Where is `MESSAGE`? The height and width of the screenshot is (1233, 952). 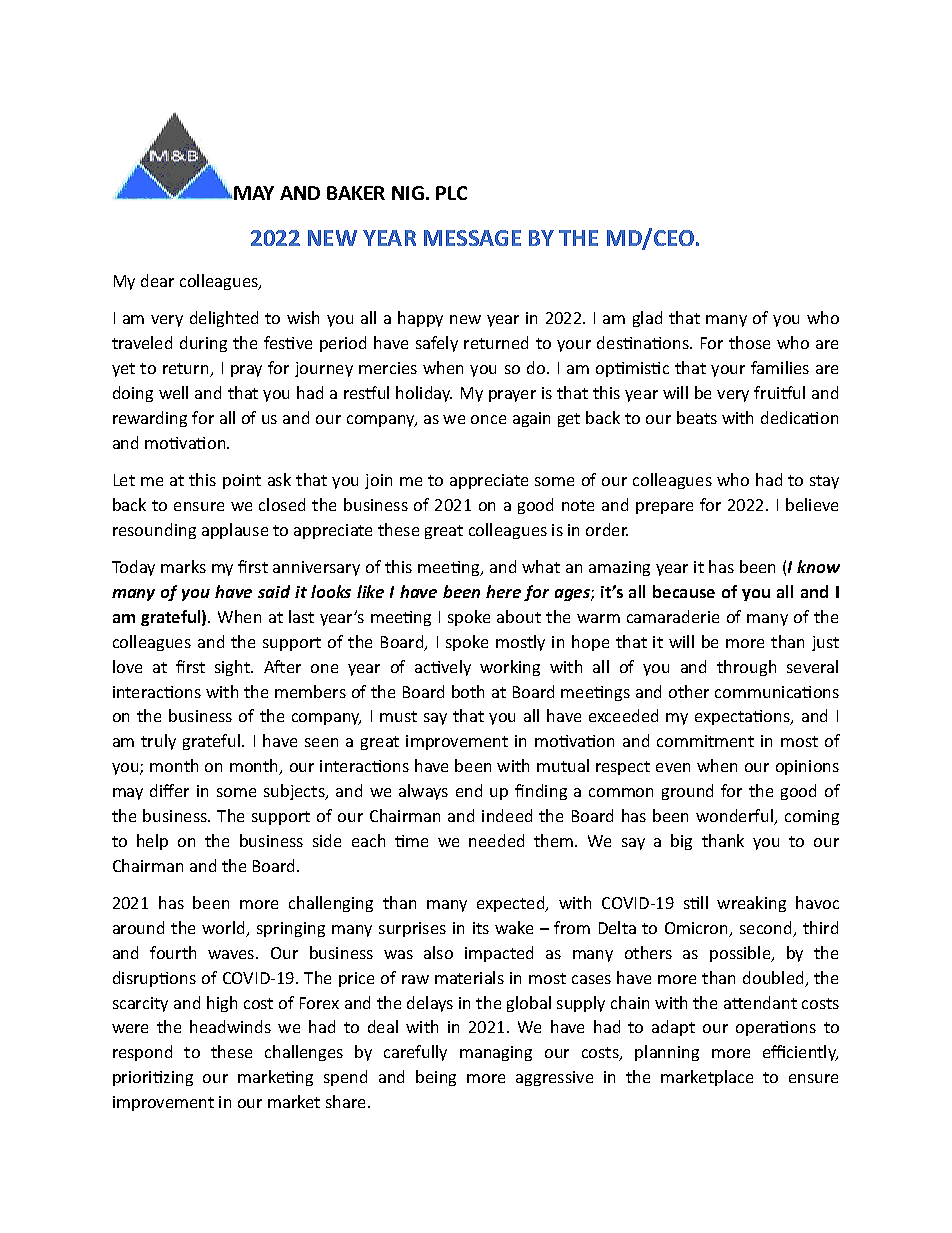 MESSAGE is located at coordinates (472, 238).
